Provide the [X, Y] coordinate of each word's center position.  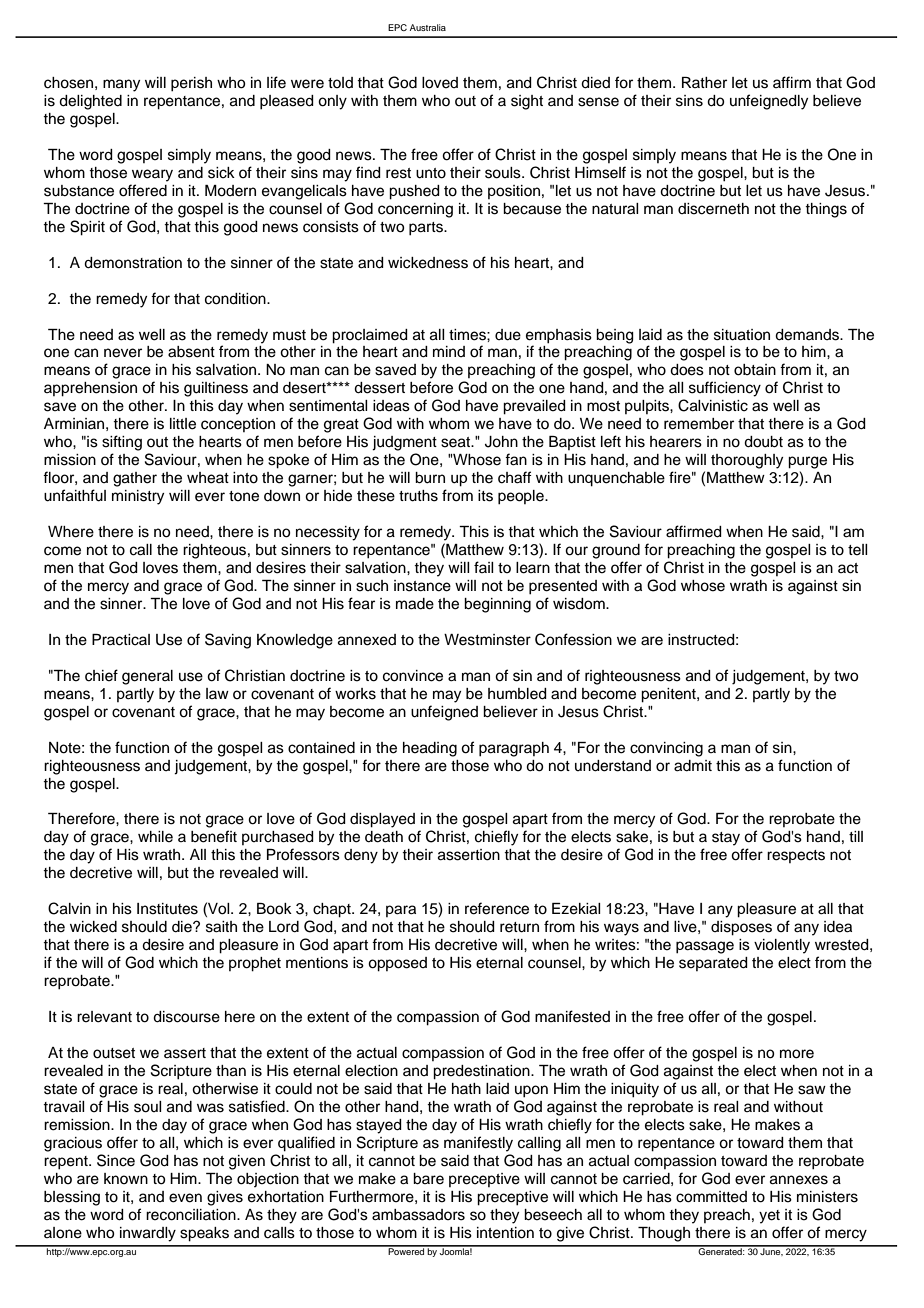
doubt [763, 442]
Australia [428, 27]
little [183, 424]
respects [796, 856]
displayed [382, 820]
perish [191, 84]
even [185, 1198]
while [155, 837]
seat [457, 442]
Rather [704, 83]
